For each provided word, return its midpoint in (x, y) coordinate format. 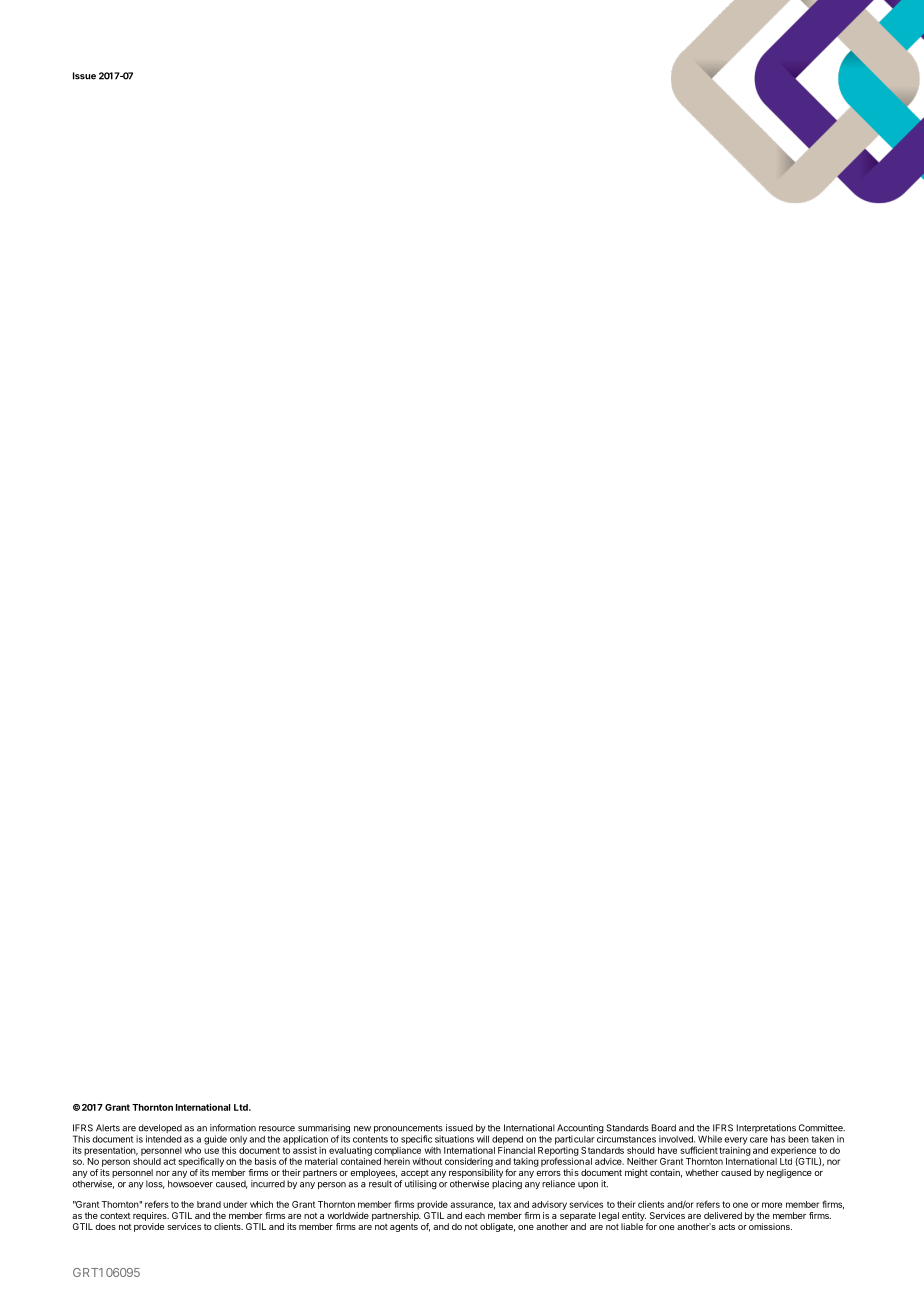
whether (702, 1172)
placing (507, 1185)
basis (265, 1161)
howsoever (190, 1184)
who (193, 1150)
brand (209, 1204)
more (772, 1205)
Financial (516, 1150)
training (735, 1151)
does (105, 1226)
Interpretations (766, 1130)
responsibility (476, 1173)
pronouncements (408, 1130)
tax (505, 1204)
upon (588, 1185)
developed (159, 1130)
